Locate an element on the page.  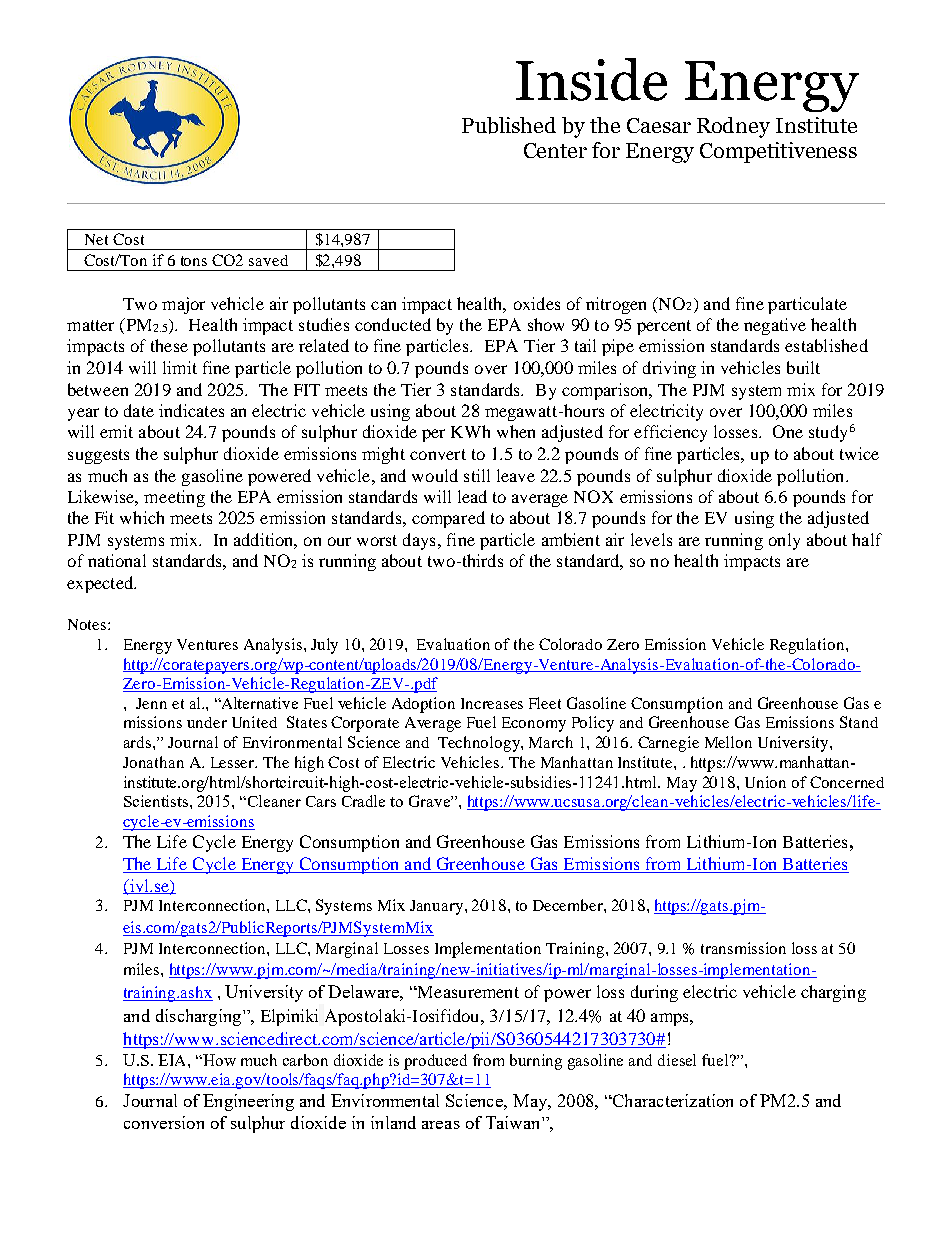
conversion is located at coordinates (164, 1122).
